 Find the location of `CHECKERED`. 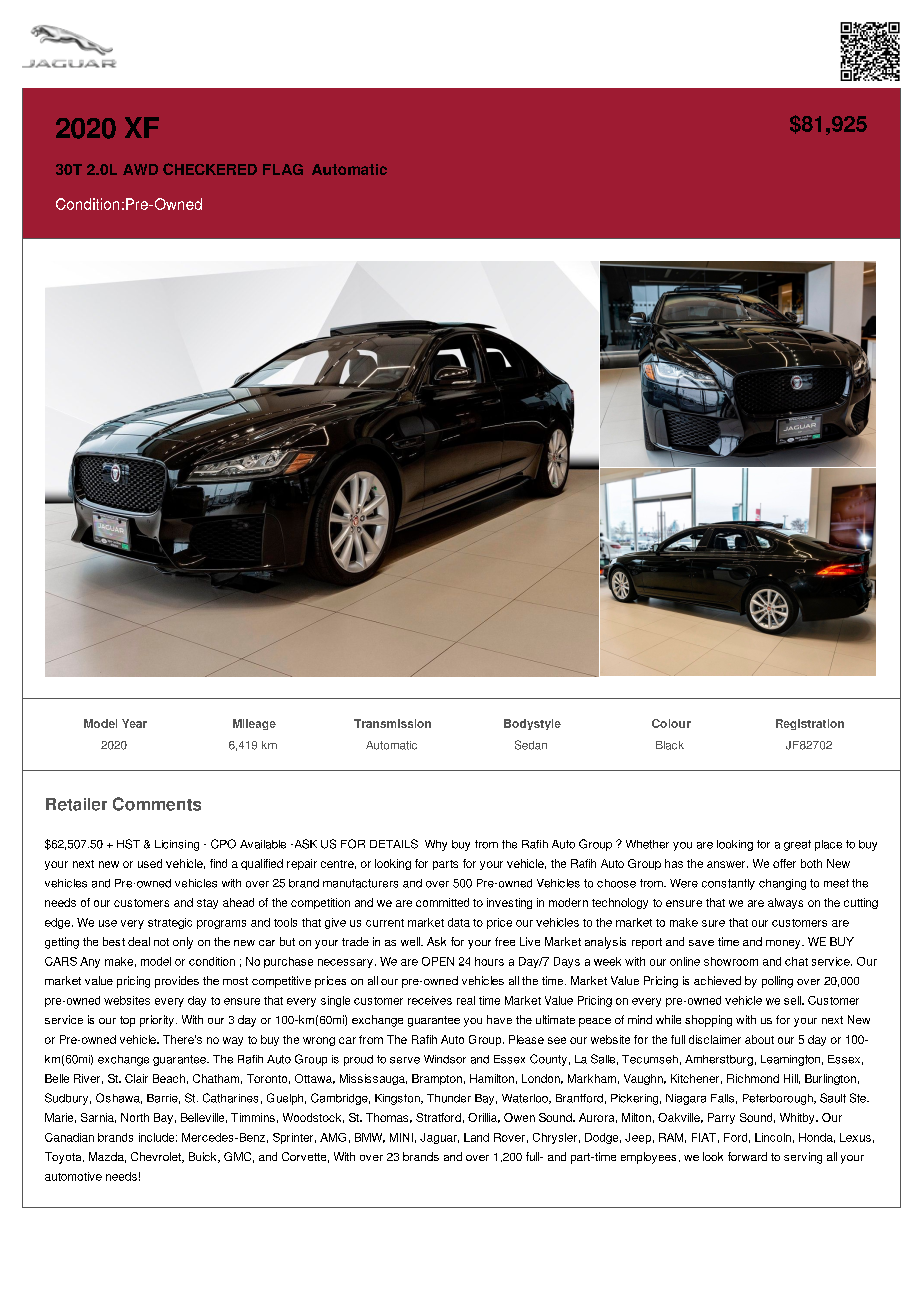

CHECKERED is located at coordinates (210, 169).
